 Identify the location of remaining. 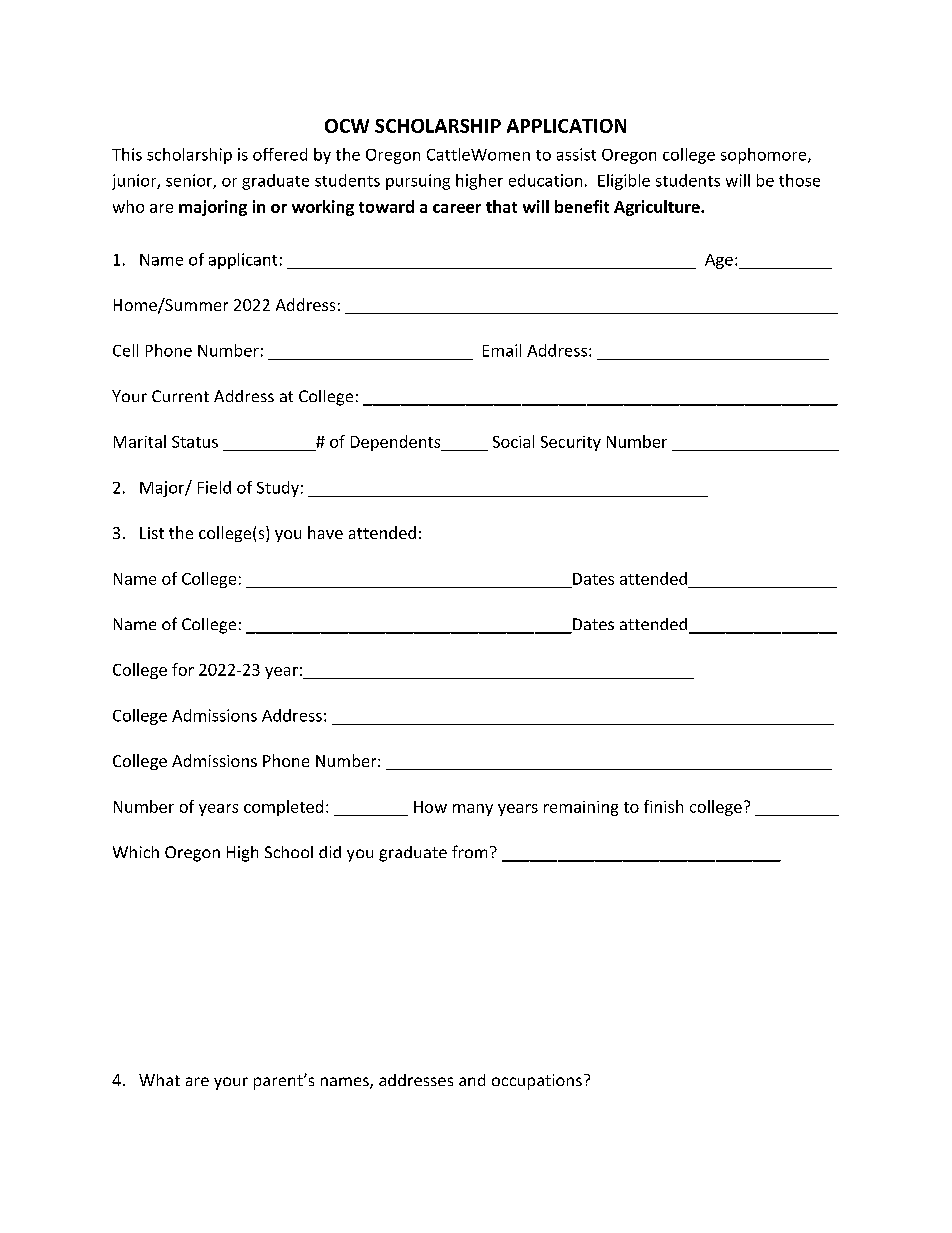
(581, 808).
